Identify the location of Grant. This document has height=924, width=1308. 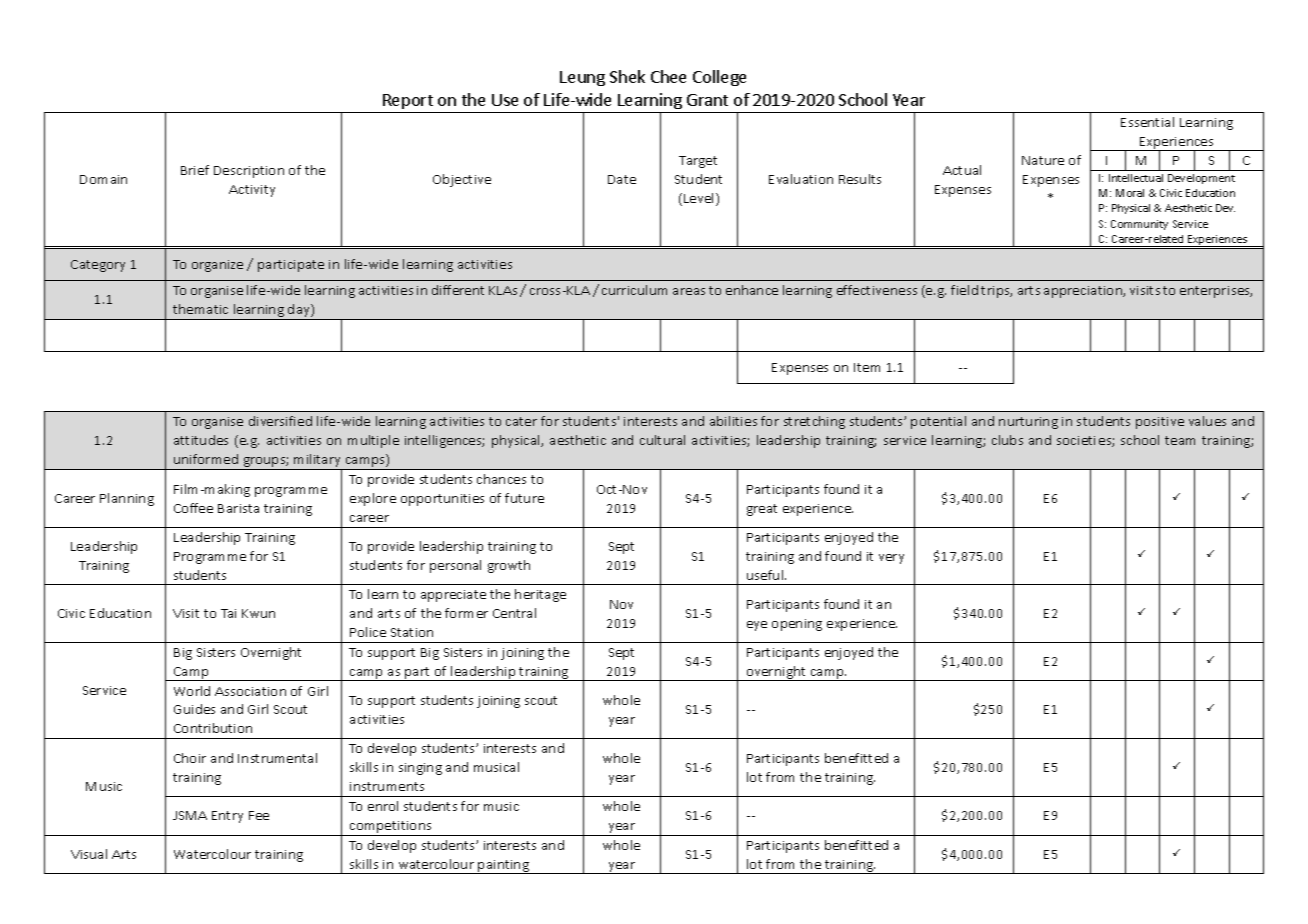
(707, 100).
